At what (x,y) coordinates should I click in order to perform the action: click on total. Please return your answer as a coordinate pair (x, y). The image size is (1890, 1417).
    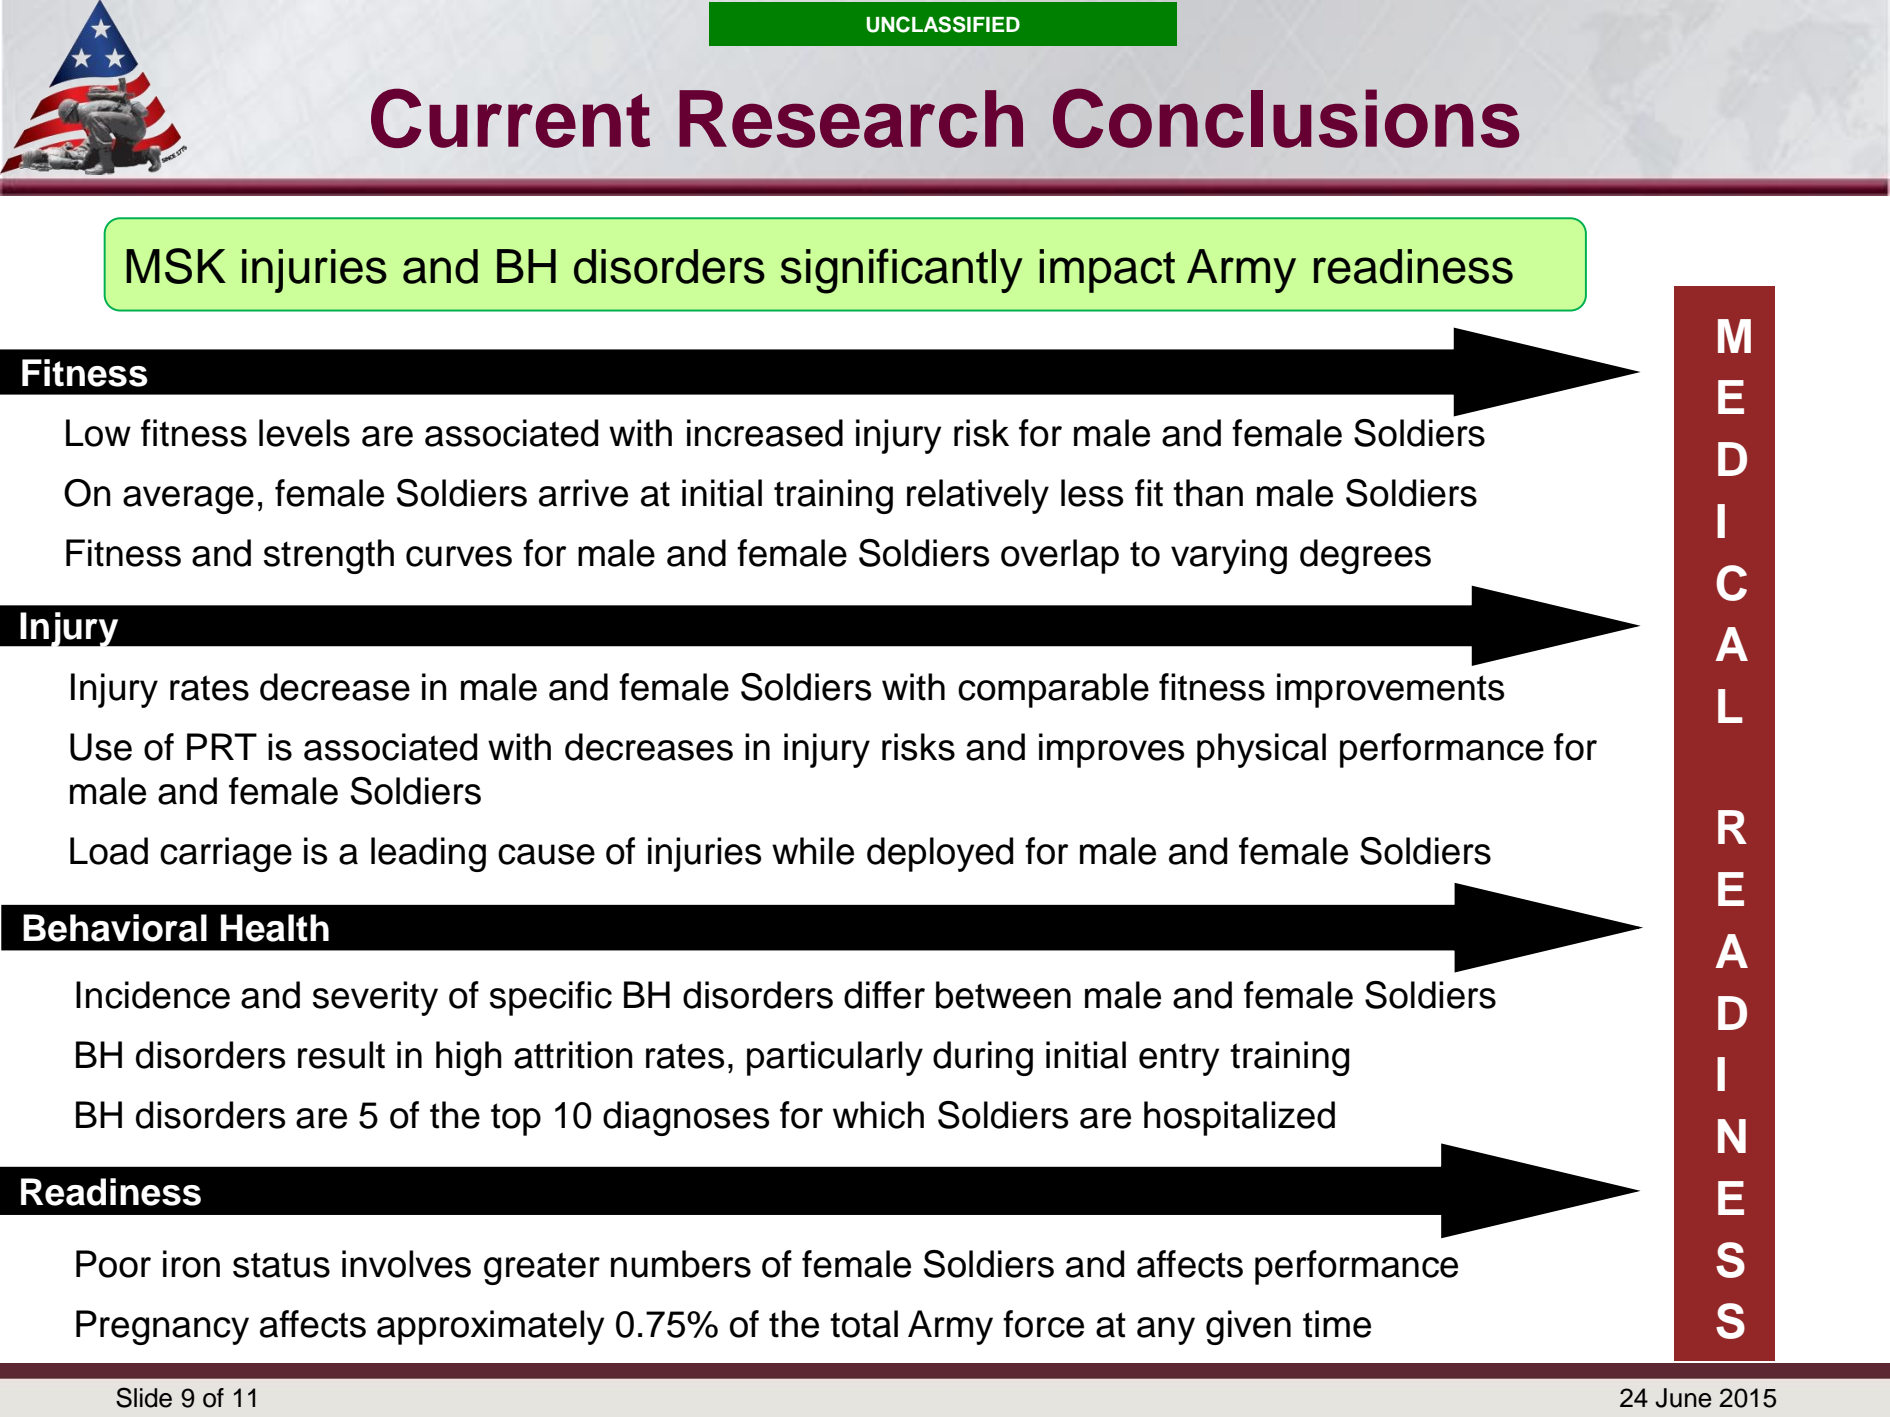
    Looking at the image, I should click on (864, 1324).
